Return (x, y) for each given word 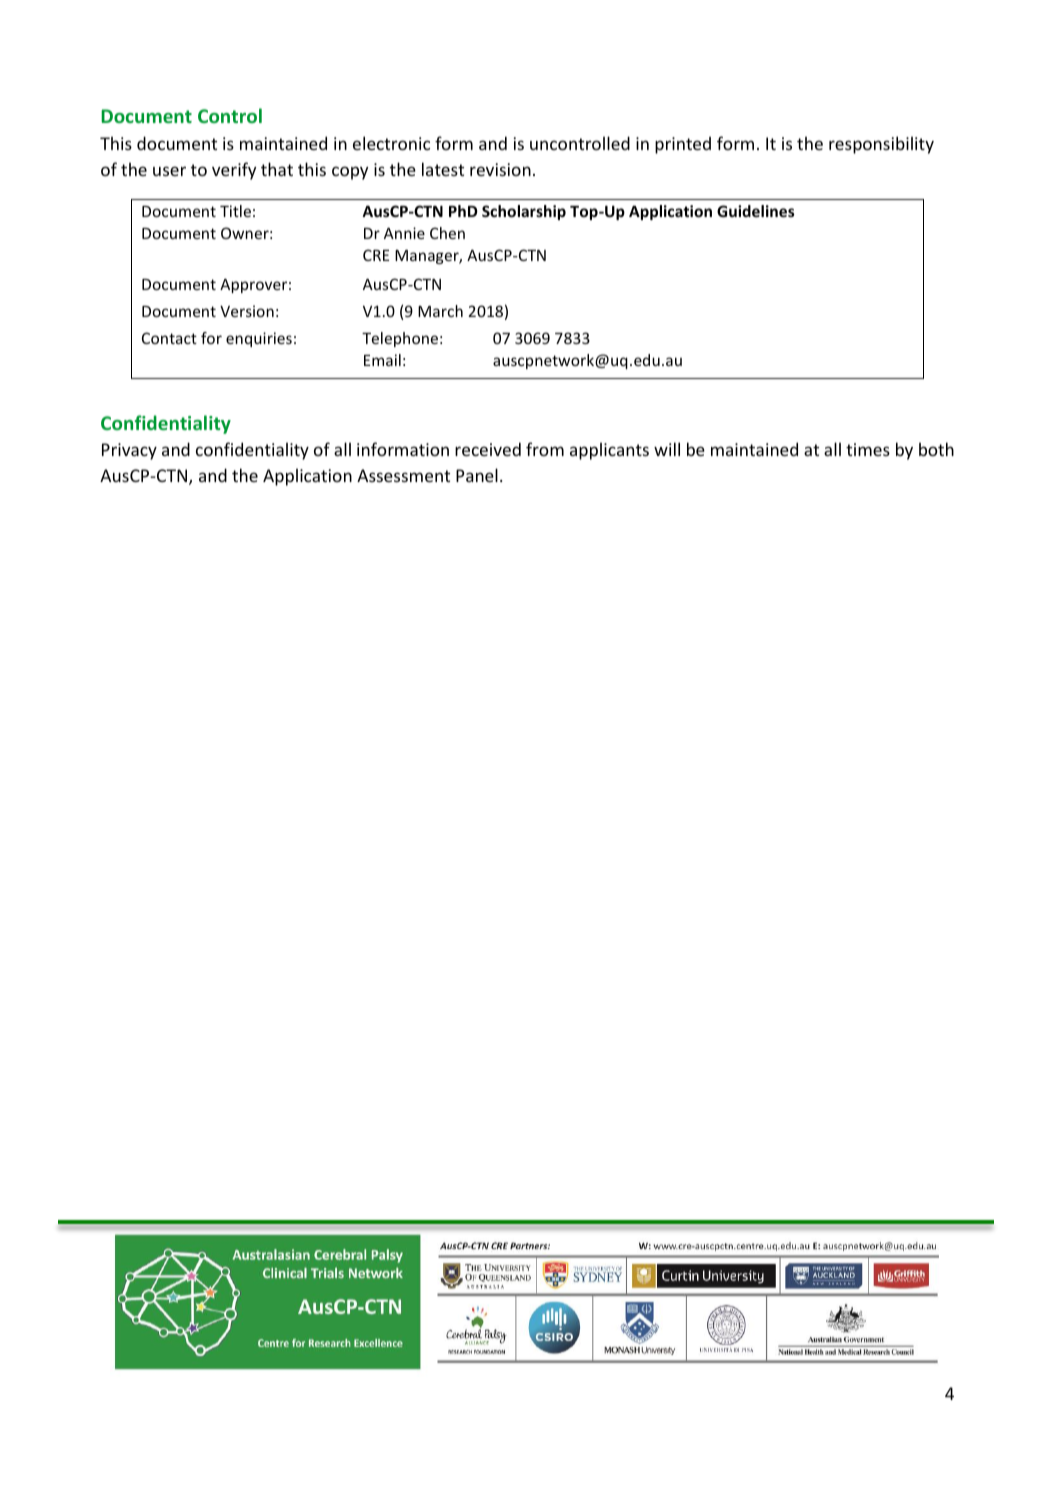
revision (500, 169)
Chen (447, 233)
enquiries (259, 339)
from (545, 449)
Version (247, 311)
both (936, 449)
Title (235, 211)
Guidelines (756, 211)
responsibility (881, 145)
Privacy (129, 451)
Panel (477, 475)
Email (382, 360)
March (440, 311)
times (868, 449)
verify (234, 171)
